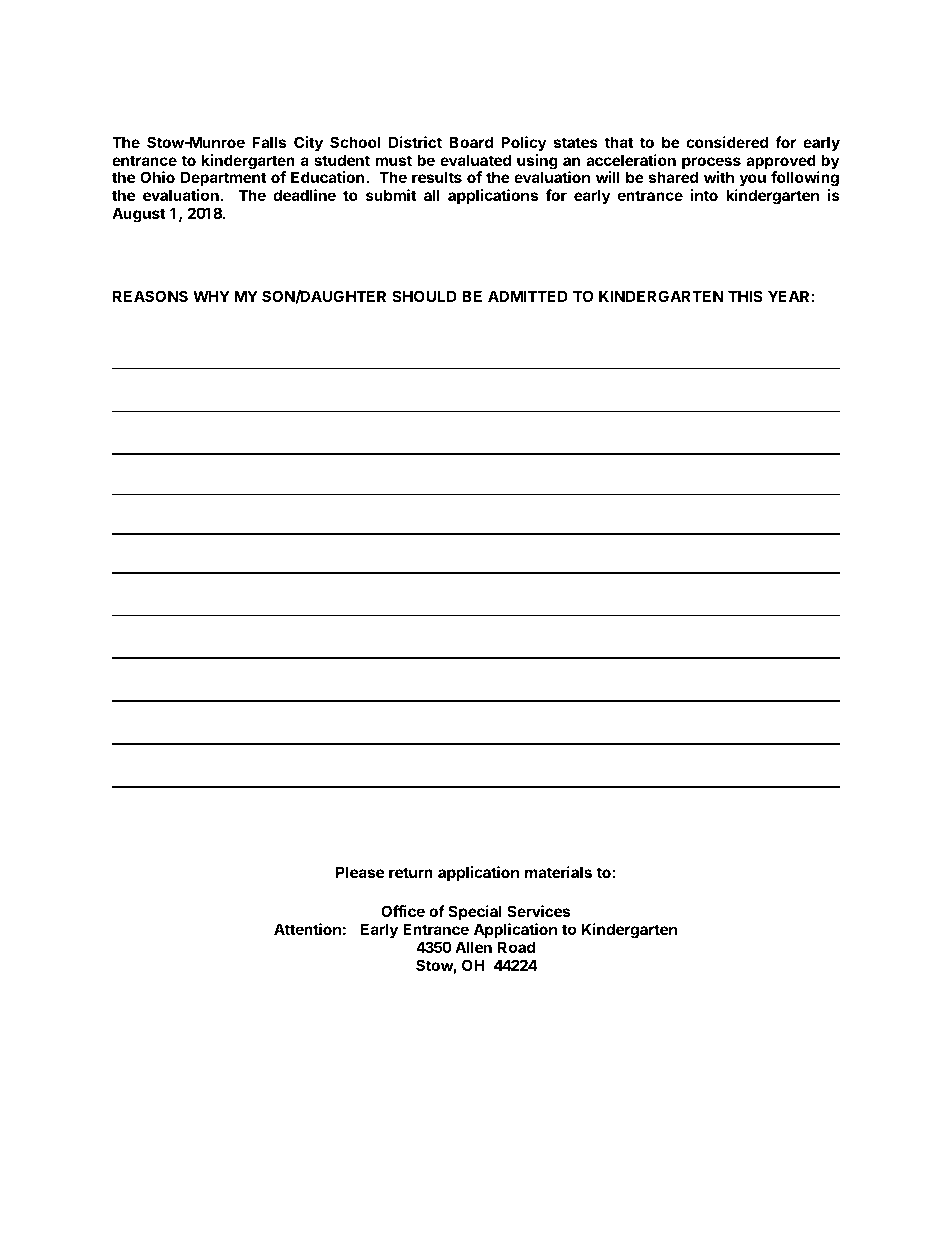  Describe the element at coordinates (475, 160) in the document. I see `evaluated` at that location.
